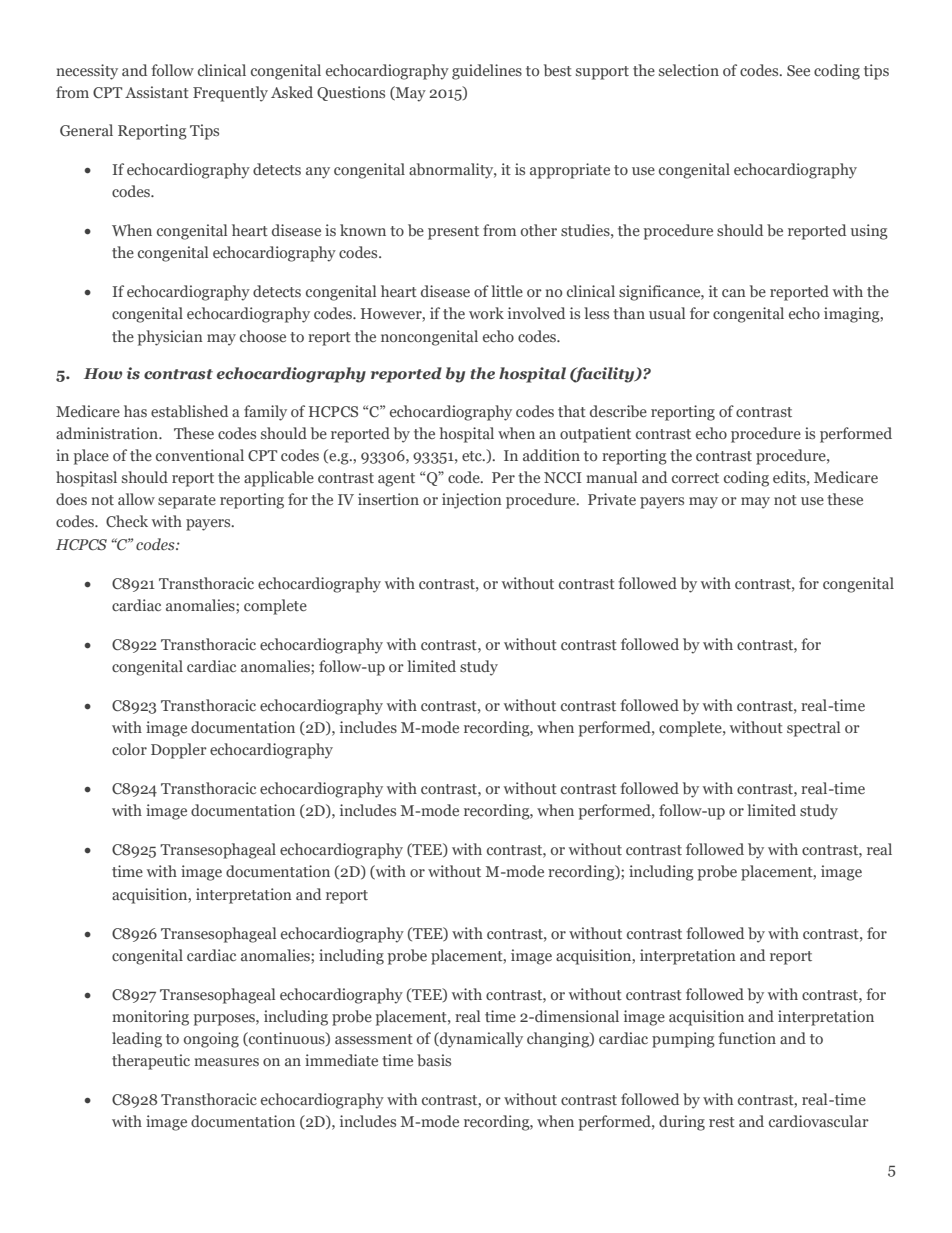 This screenshot has width=952, height=1233. Describe the element at coordinates (819, 1121) in the screenshot. I see `cardiovascular` at that location.
